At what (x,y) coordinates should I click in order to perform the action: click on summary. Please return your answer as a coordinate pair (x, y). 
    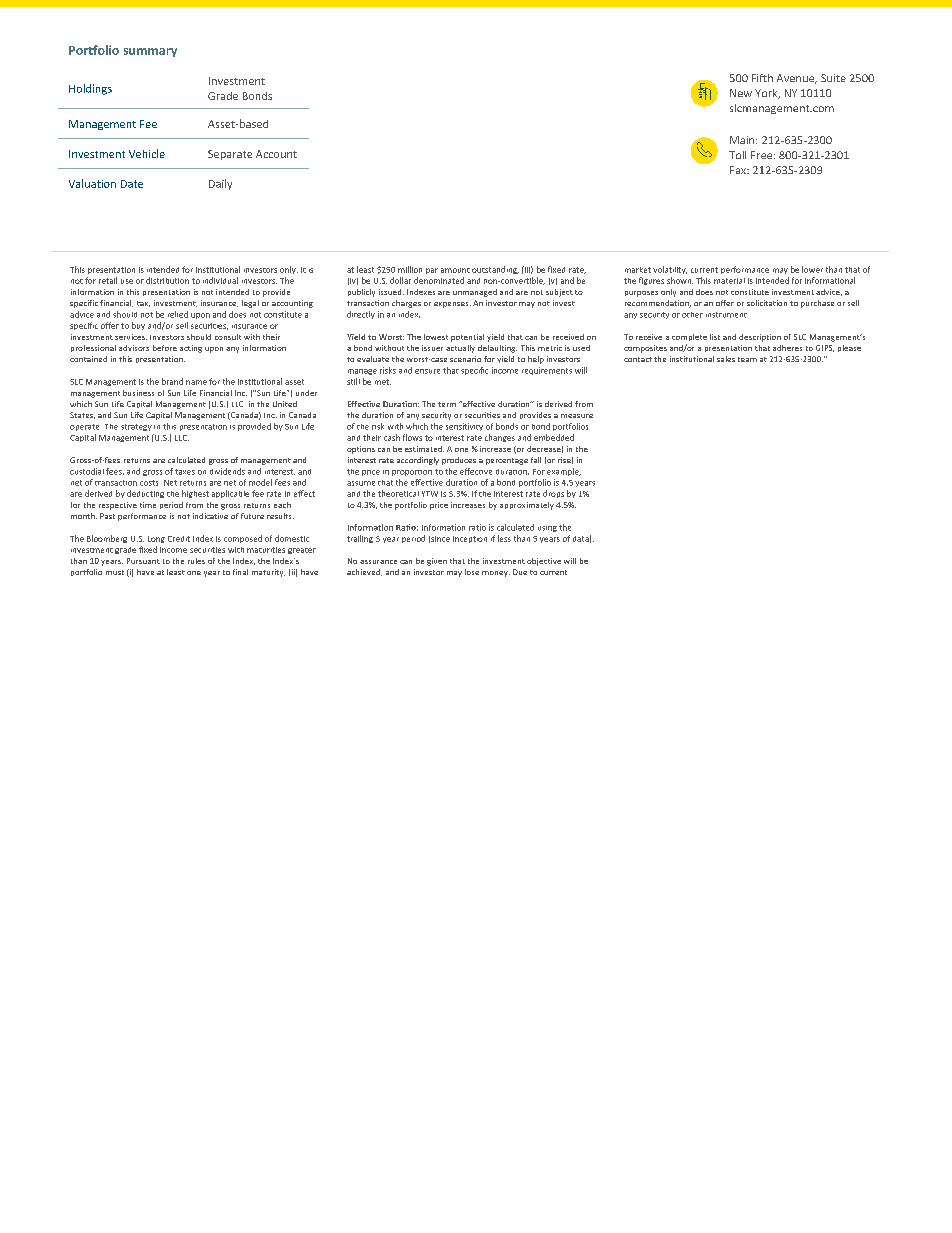
    Looking at the image, I should click on (150, 52).
